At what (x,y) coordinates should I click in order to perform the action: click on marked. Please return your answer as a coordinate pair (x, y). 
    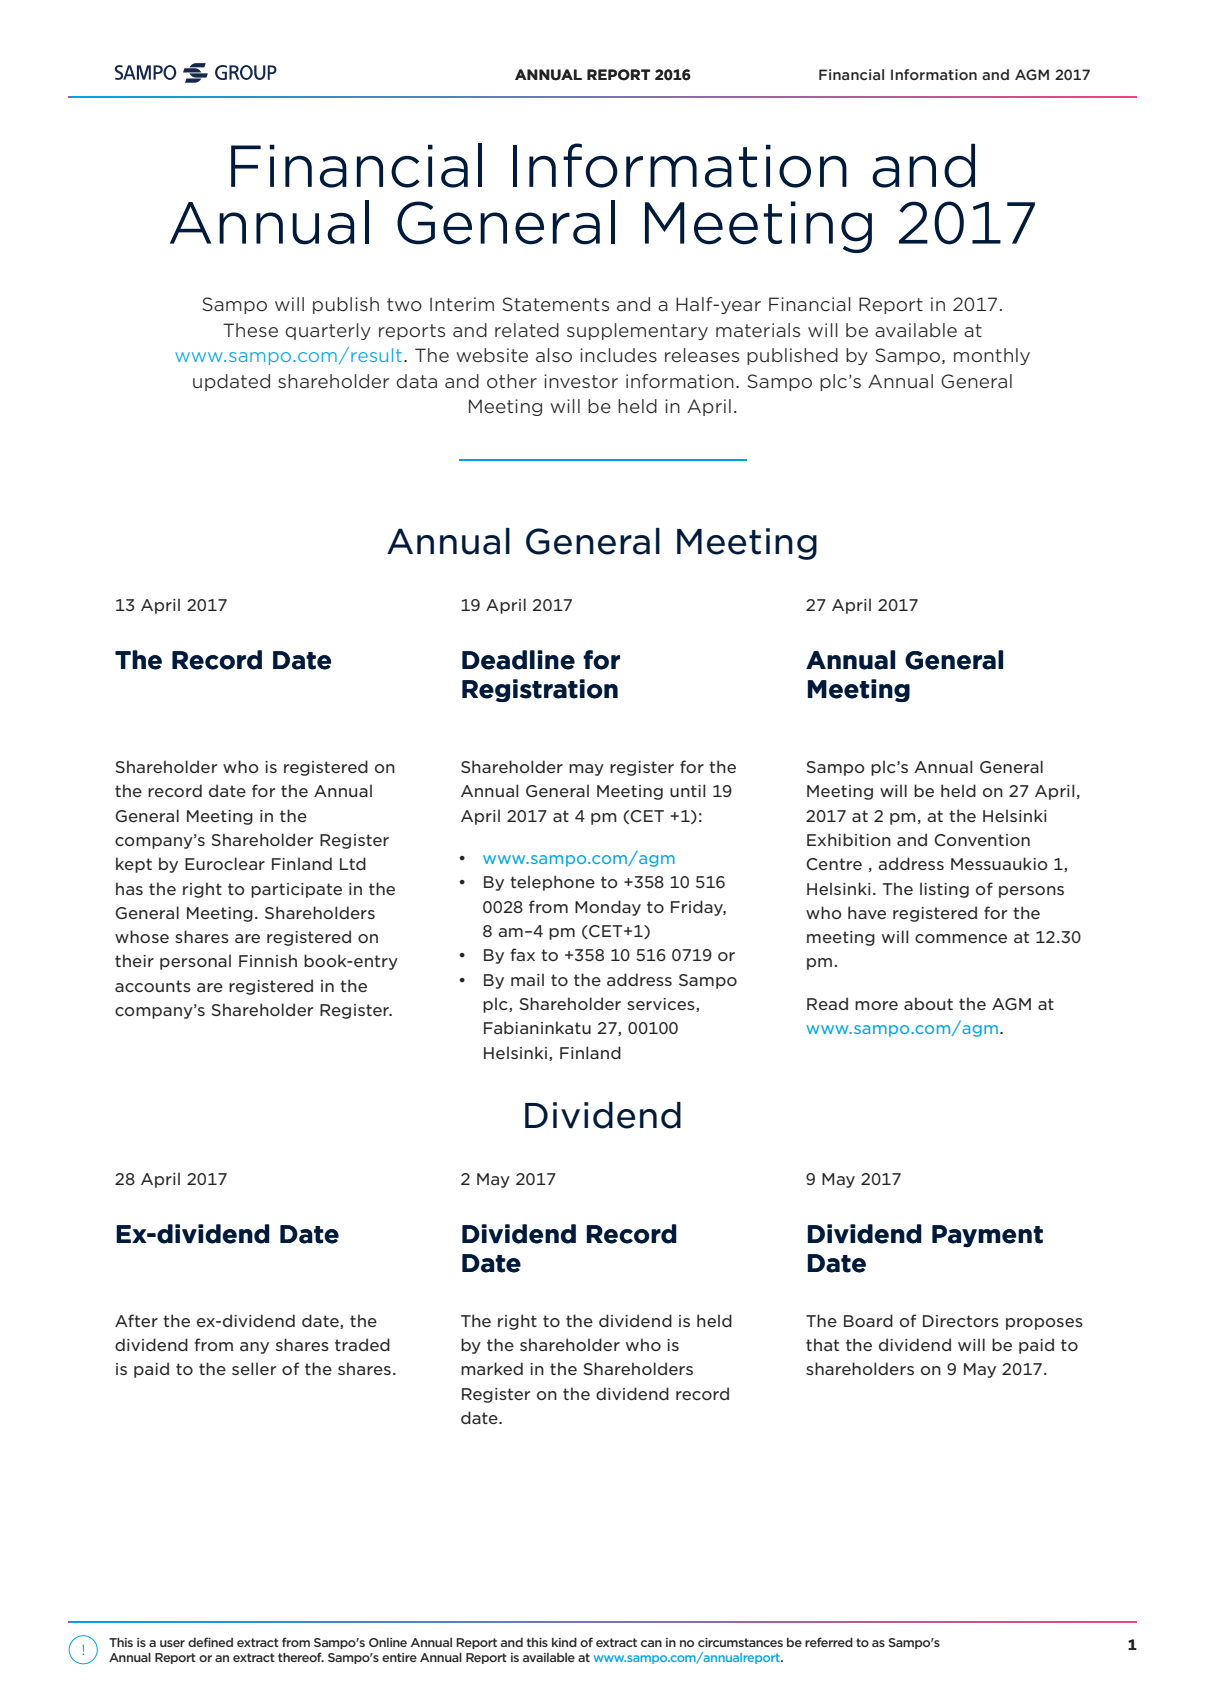
    Looking at the image, I should click on (492, 1368).
